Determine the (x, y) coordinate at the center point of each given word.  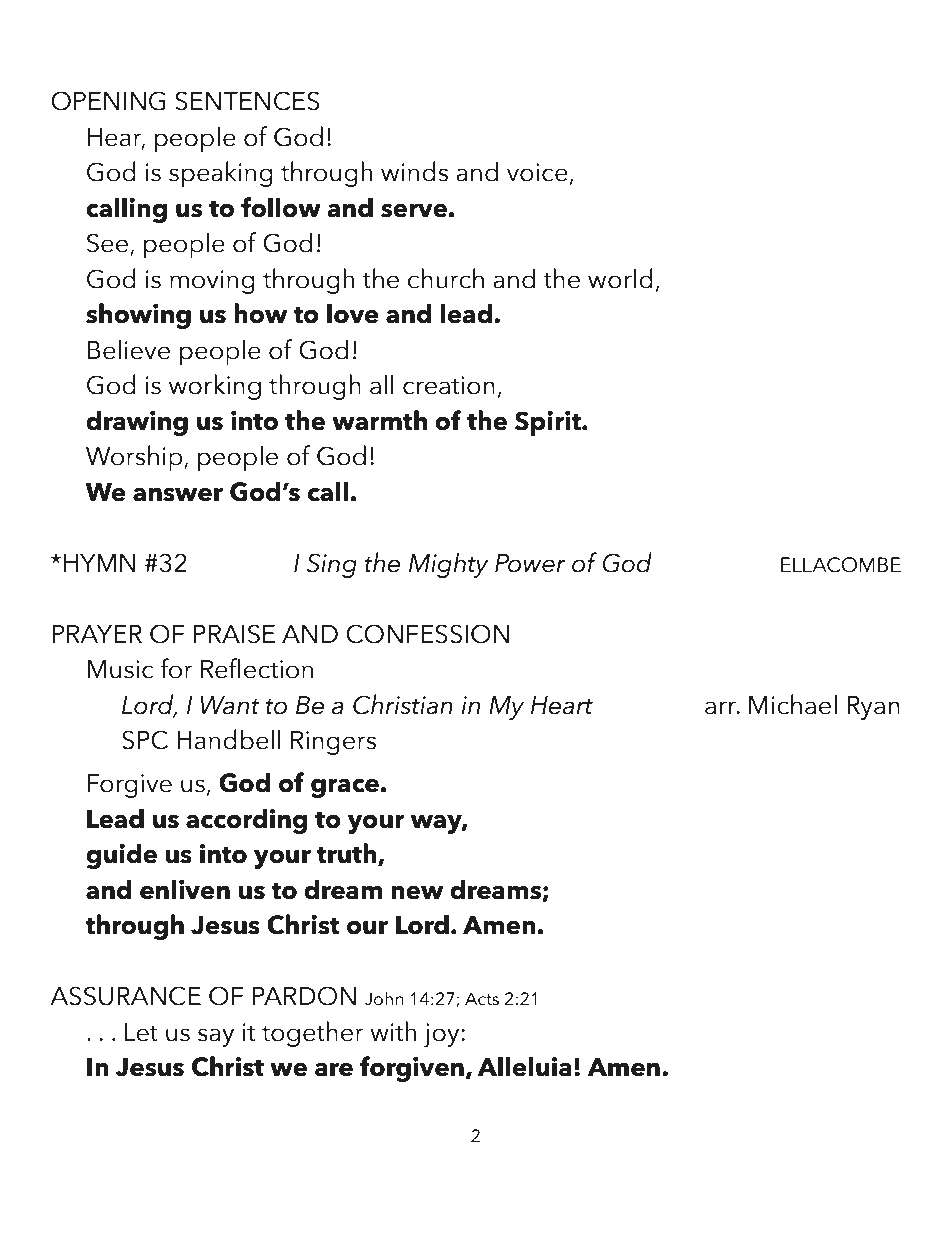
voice (537, 172)
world (620, 278)
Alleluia (524, 1066)
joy (443, 1035)
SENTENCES (247, 101)
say (216, 1037)
